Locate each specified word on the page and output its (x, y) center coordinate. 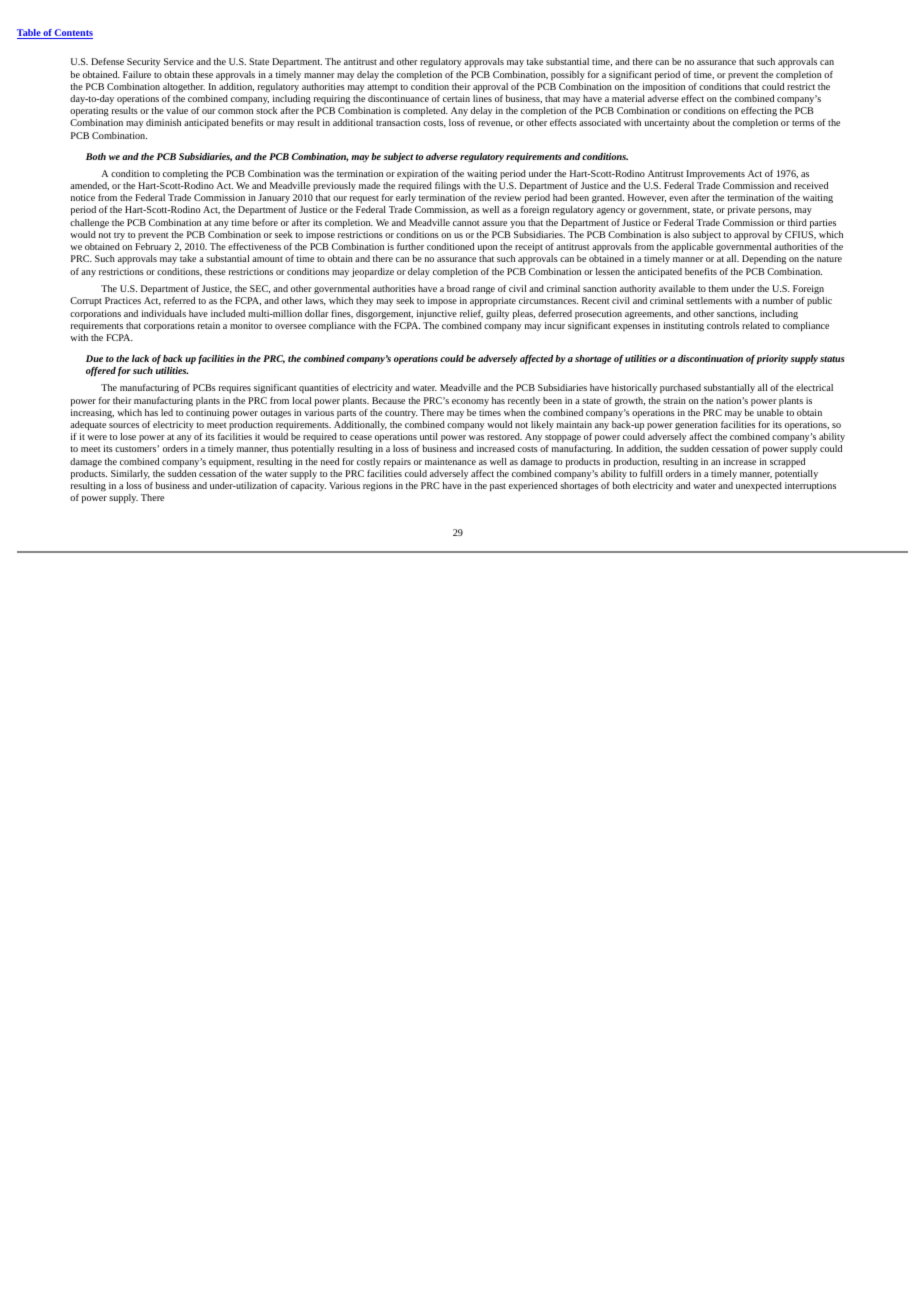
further (410, 246)
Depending (764, 259)
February (153, 247)
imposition (664, 87)
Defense (107, 61)
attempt (382, 88)
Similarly (130, 474)
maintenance (450, 461)
